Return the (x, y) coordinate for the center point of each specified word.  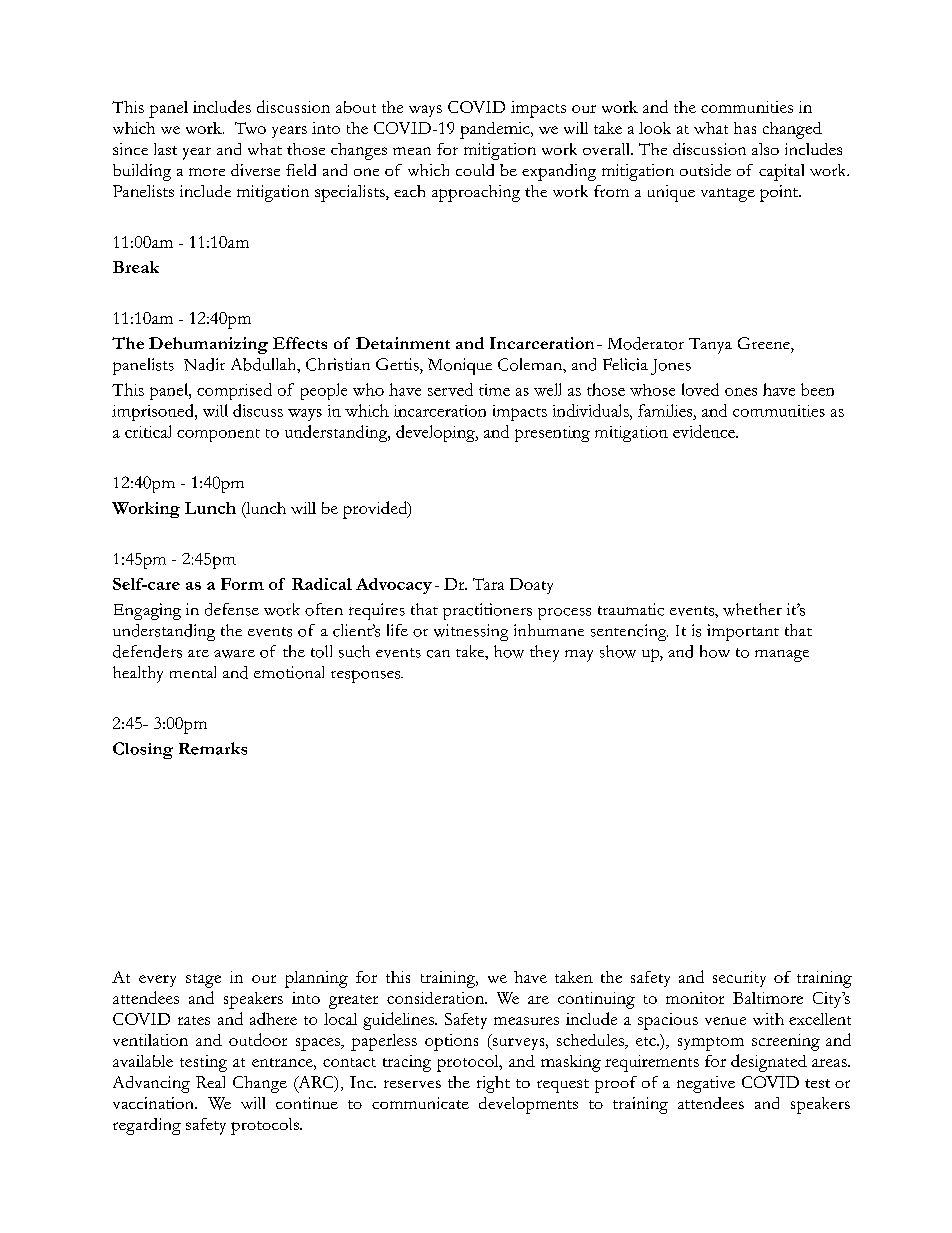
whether (752, 609)
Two (250, 128)
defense (232, 609)
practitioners (487, 611)
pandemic (496, 130)
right (493, 1084)
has (745, 128)
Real (210, 1082)
